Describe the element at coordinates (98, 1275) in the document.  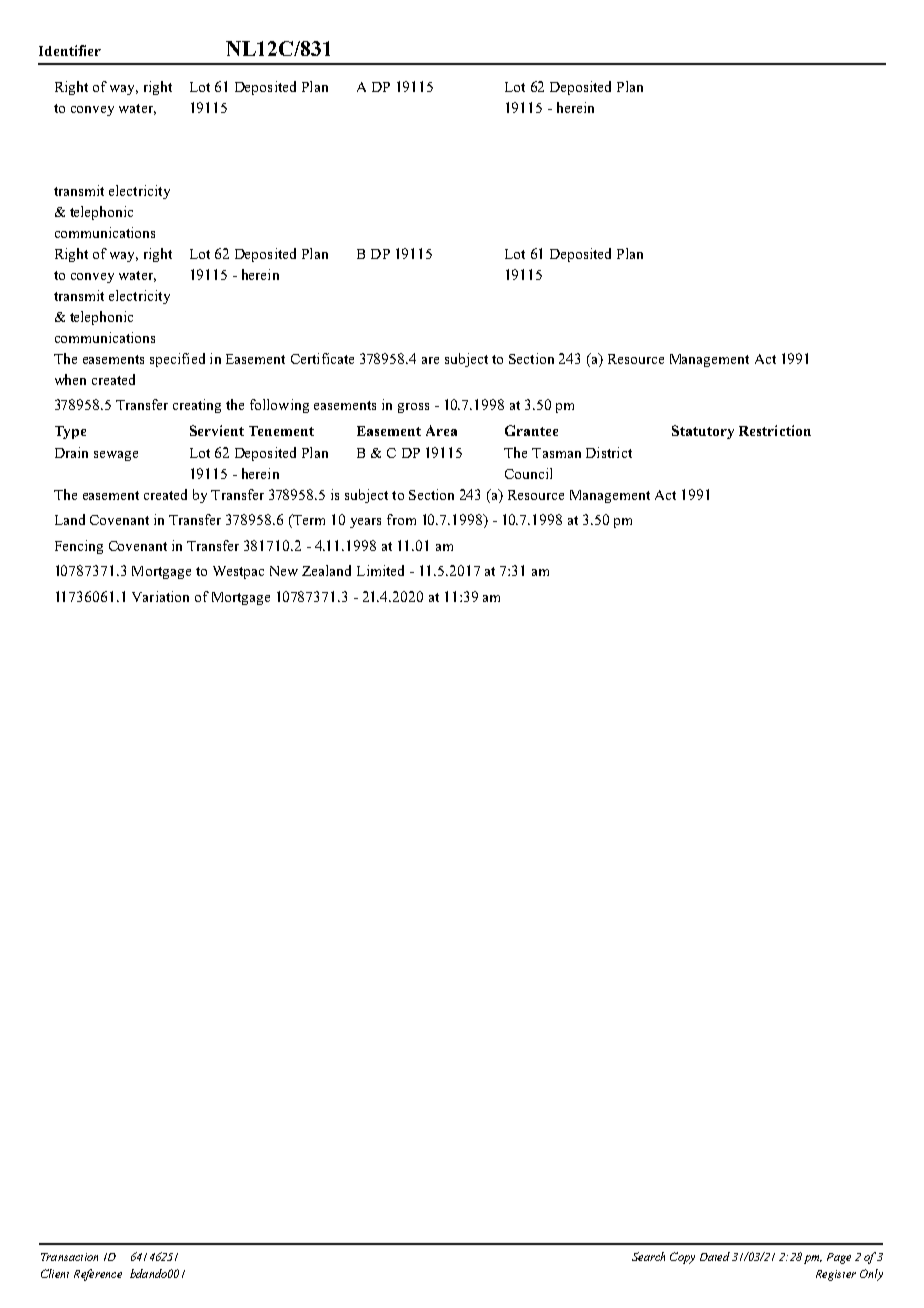
I see `Reference` at that location.
